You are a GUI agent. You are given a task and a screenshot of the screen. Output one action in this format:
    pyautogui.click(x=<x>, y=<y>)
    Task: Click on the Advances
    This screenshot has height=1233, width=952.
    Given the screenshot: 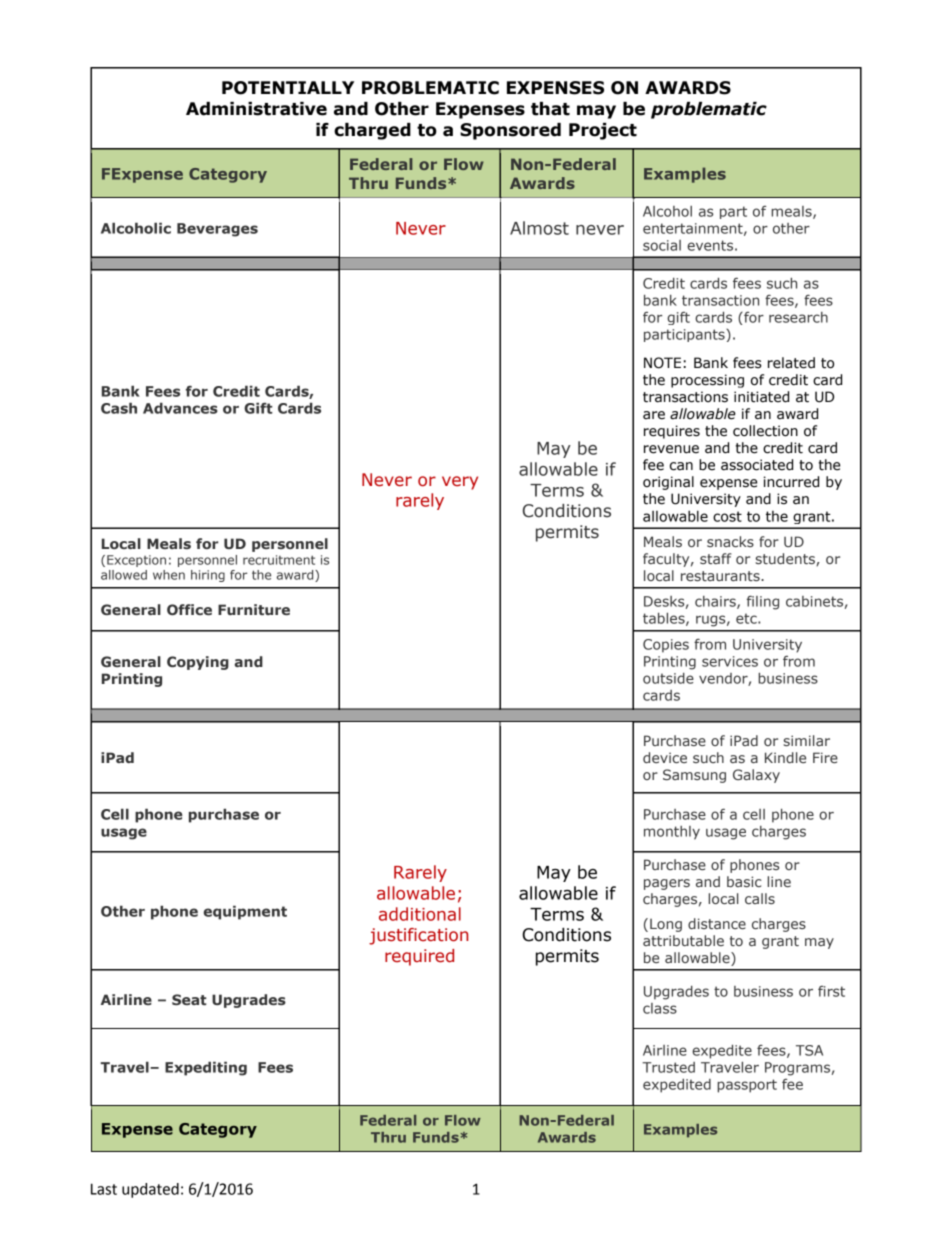 What is the action you would take?
    pyautogui.click(x=180, y=408)
